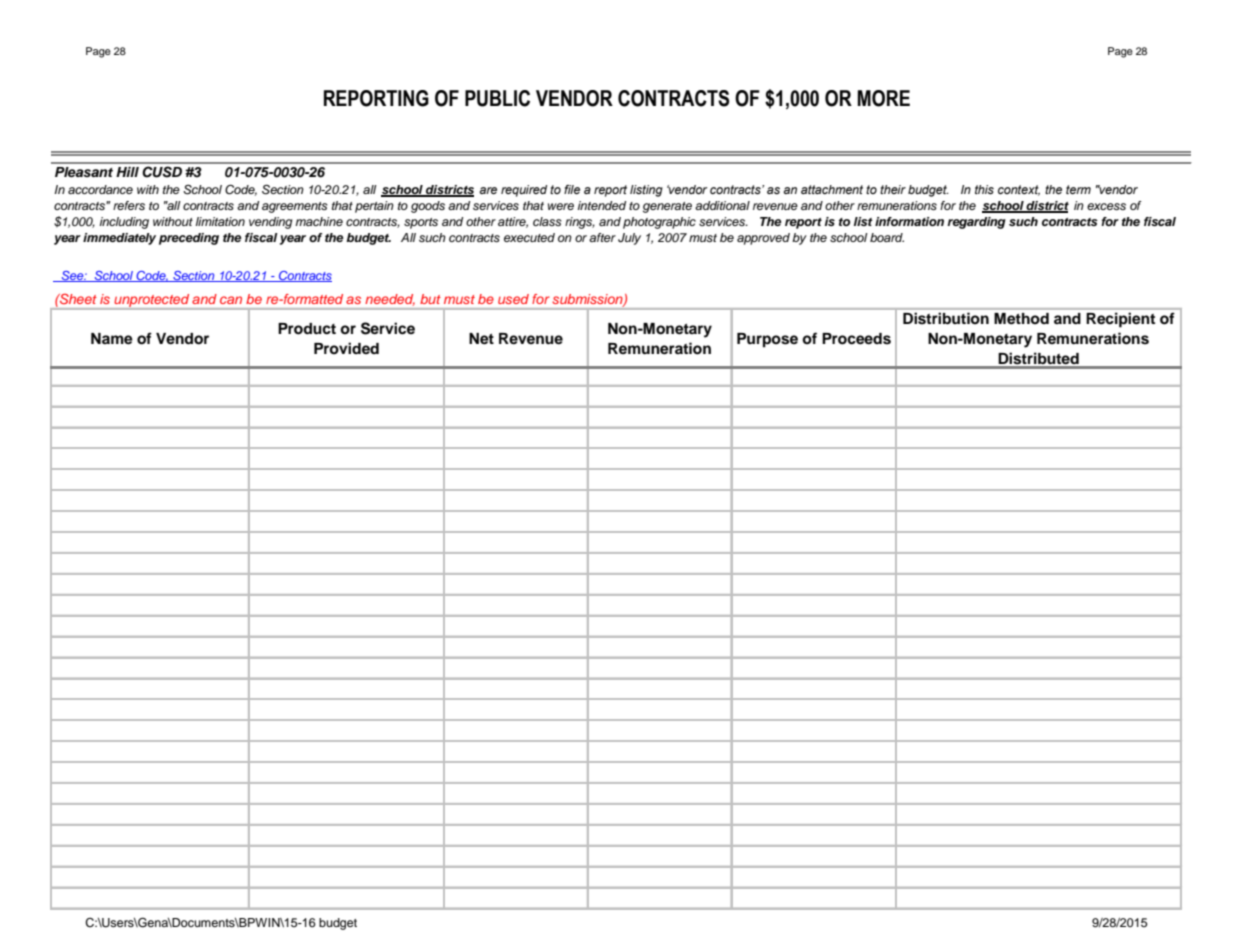  Describe the element at coordinates (883, 98) in the page. I see `MORE` at that location.
